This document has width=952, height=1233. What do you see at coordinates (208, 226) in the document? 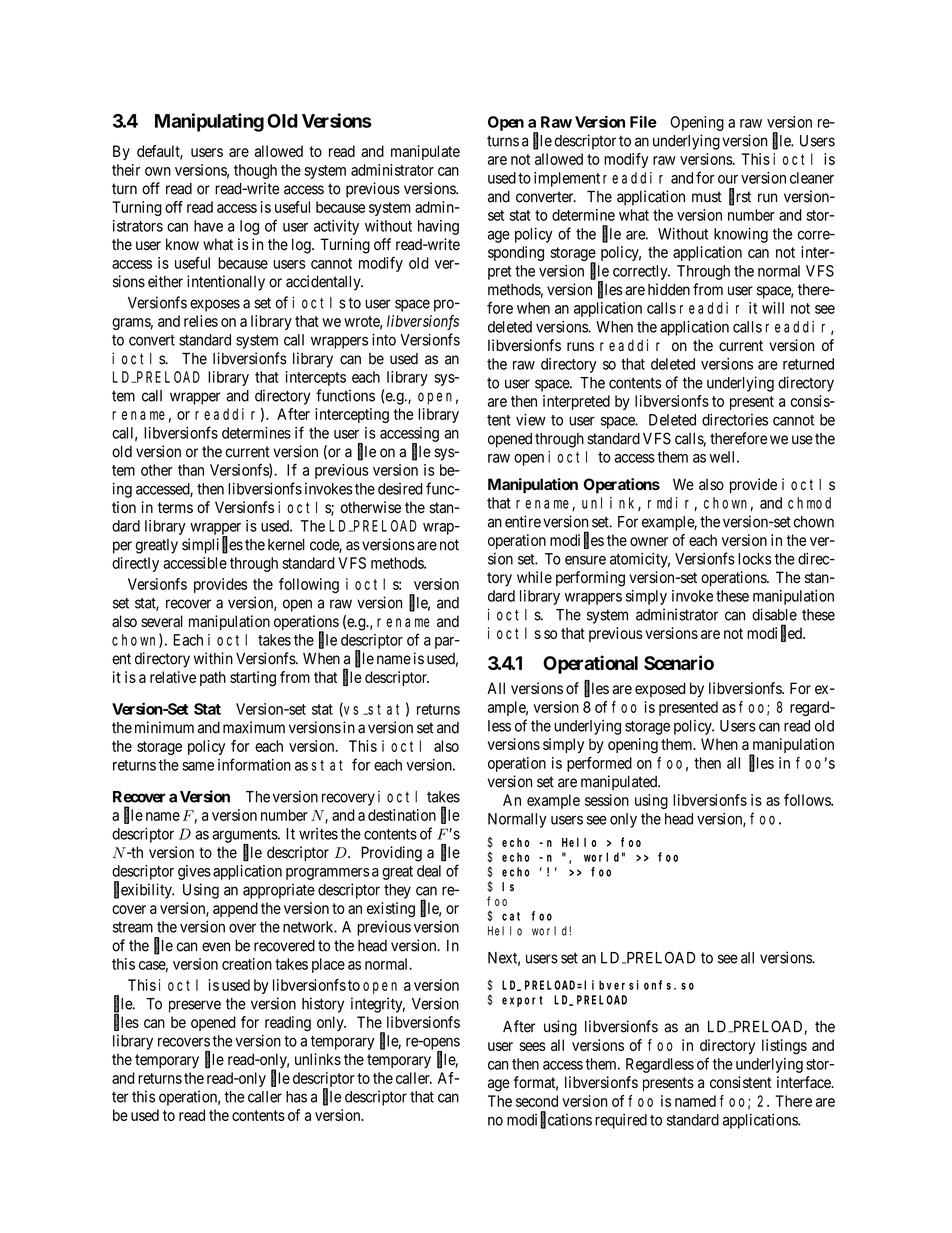
I see `have` at bounding box center [208, 226].
